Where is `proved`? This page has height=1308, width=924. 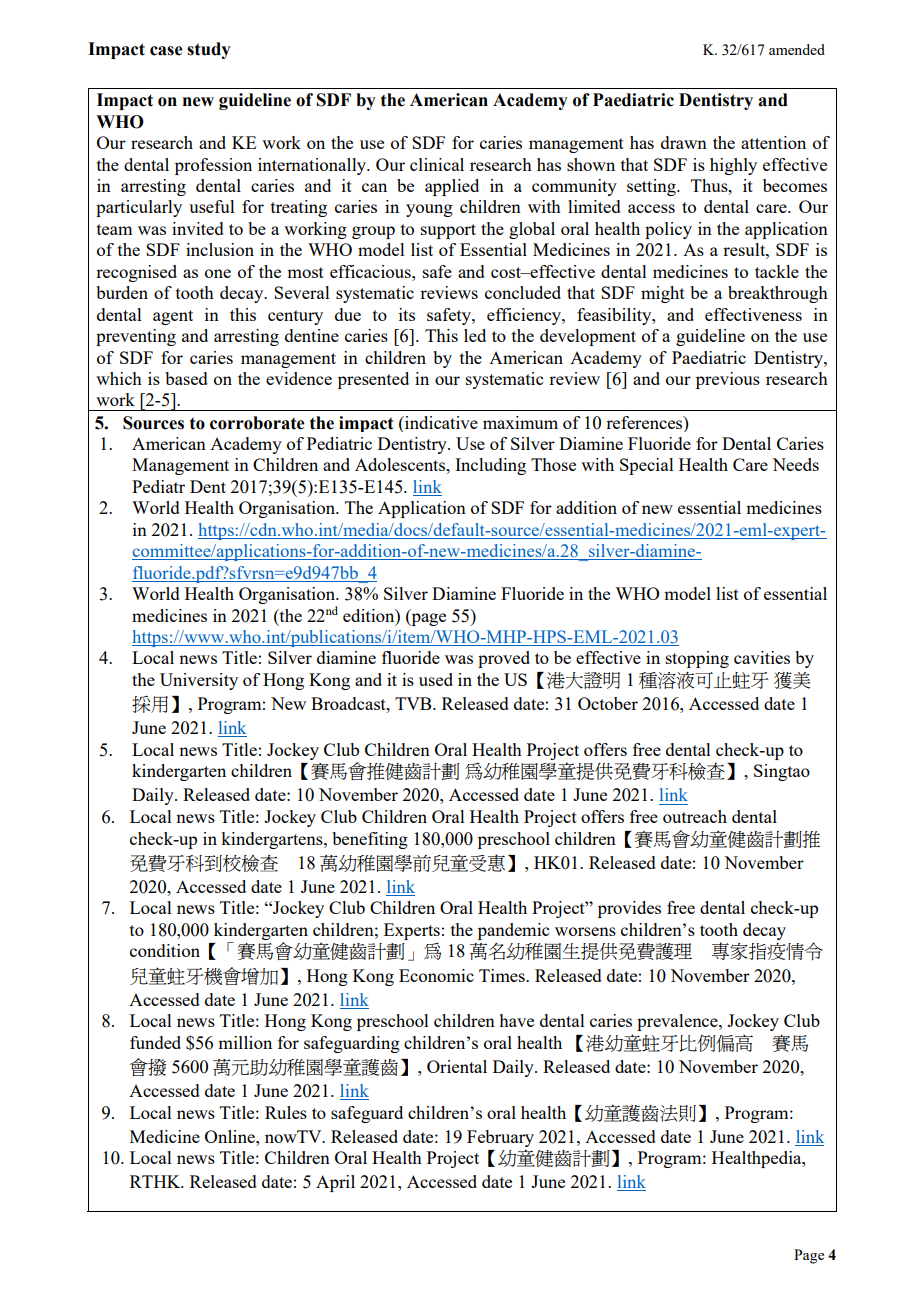 proved is located at coordinates (504, 659).
